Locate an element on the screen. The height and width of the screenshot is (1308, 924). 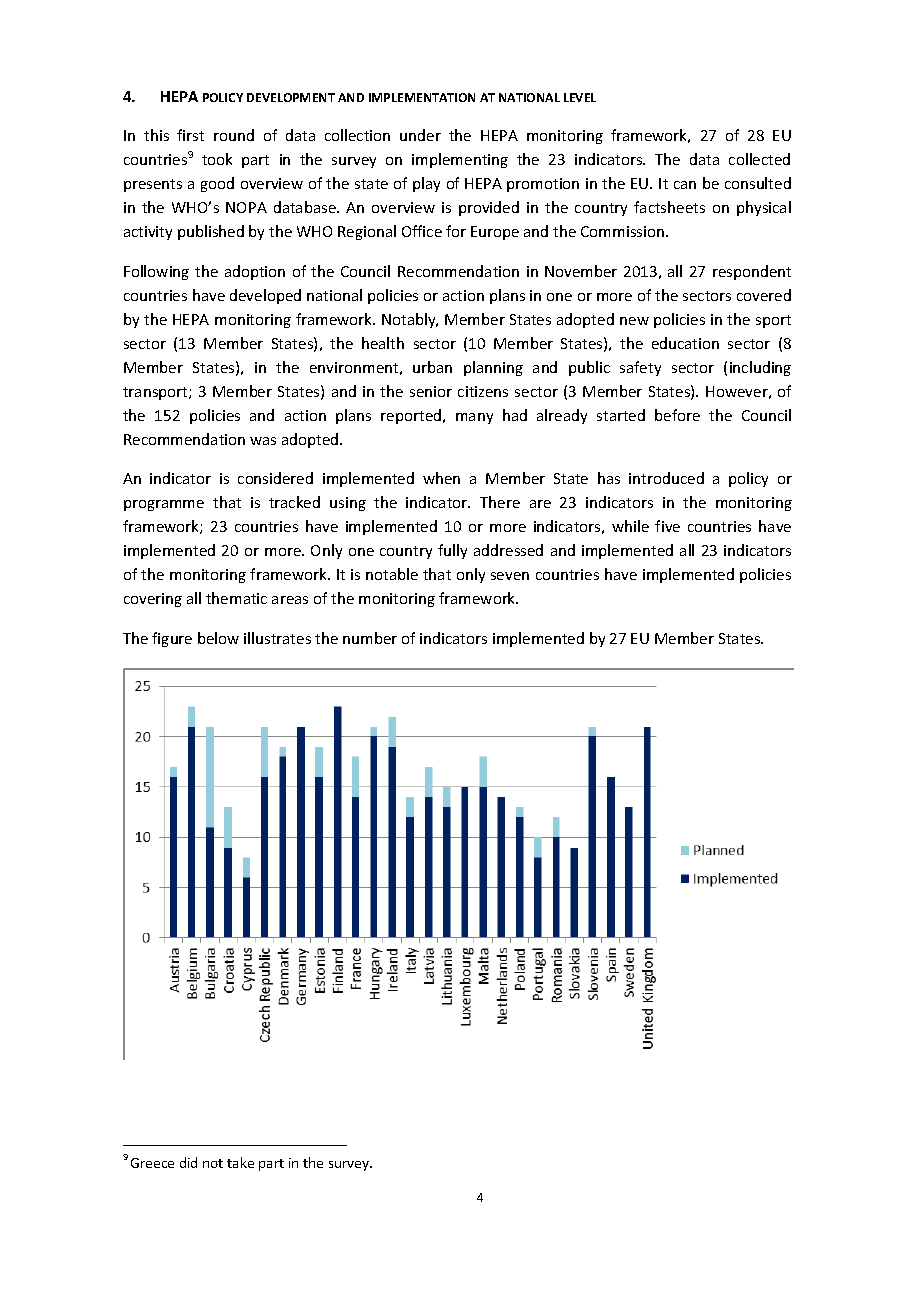
introduced is located at coordinates (666, 478).
